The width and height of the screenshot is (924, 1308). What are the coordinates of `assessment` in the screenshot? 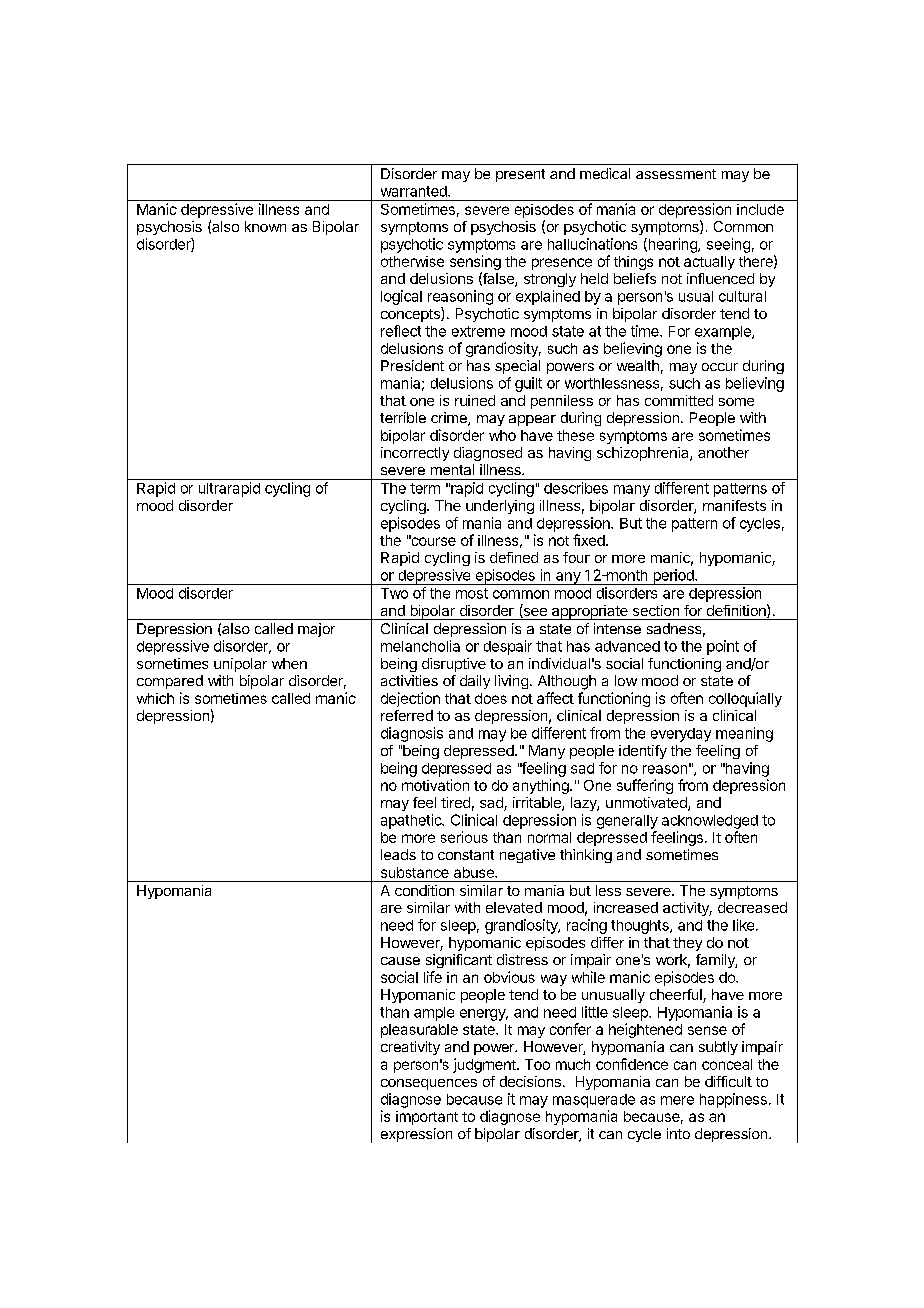 It's located at (676, 174).
